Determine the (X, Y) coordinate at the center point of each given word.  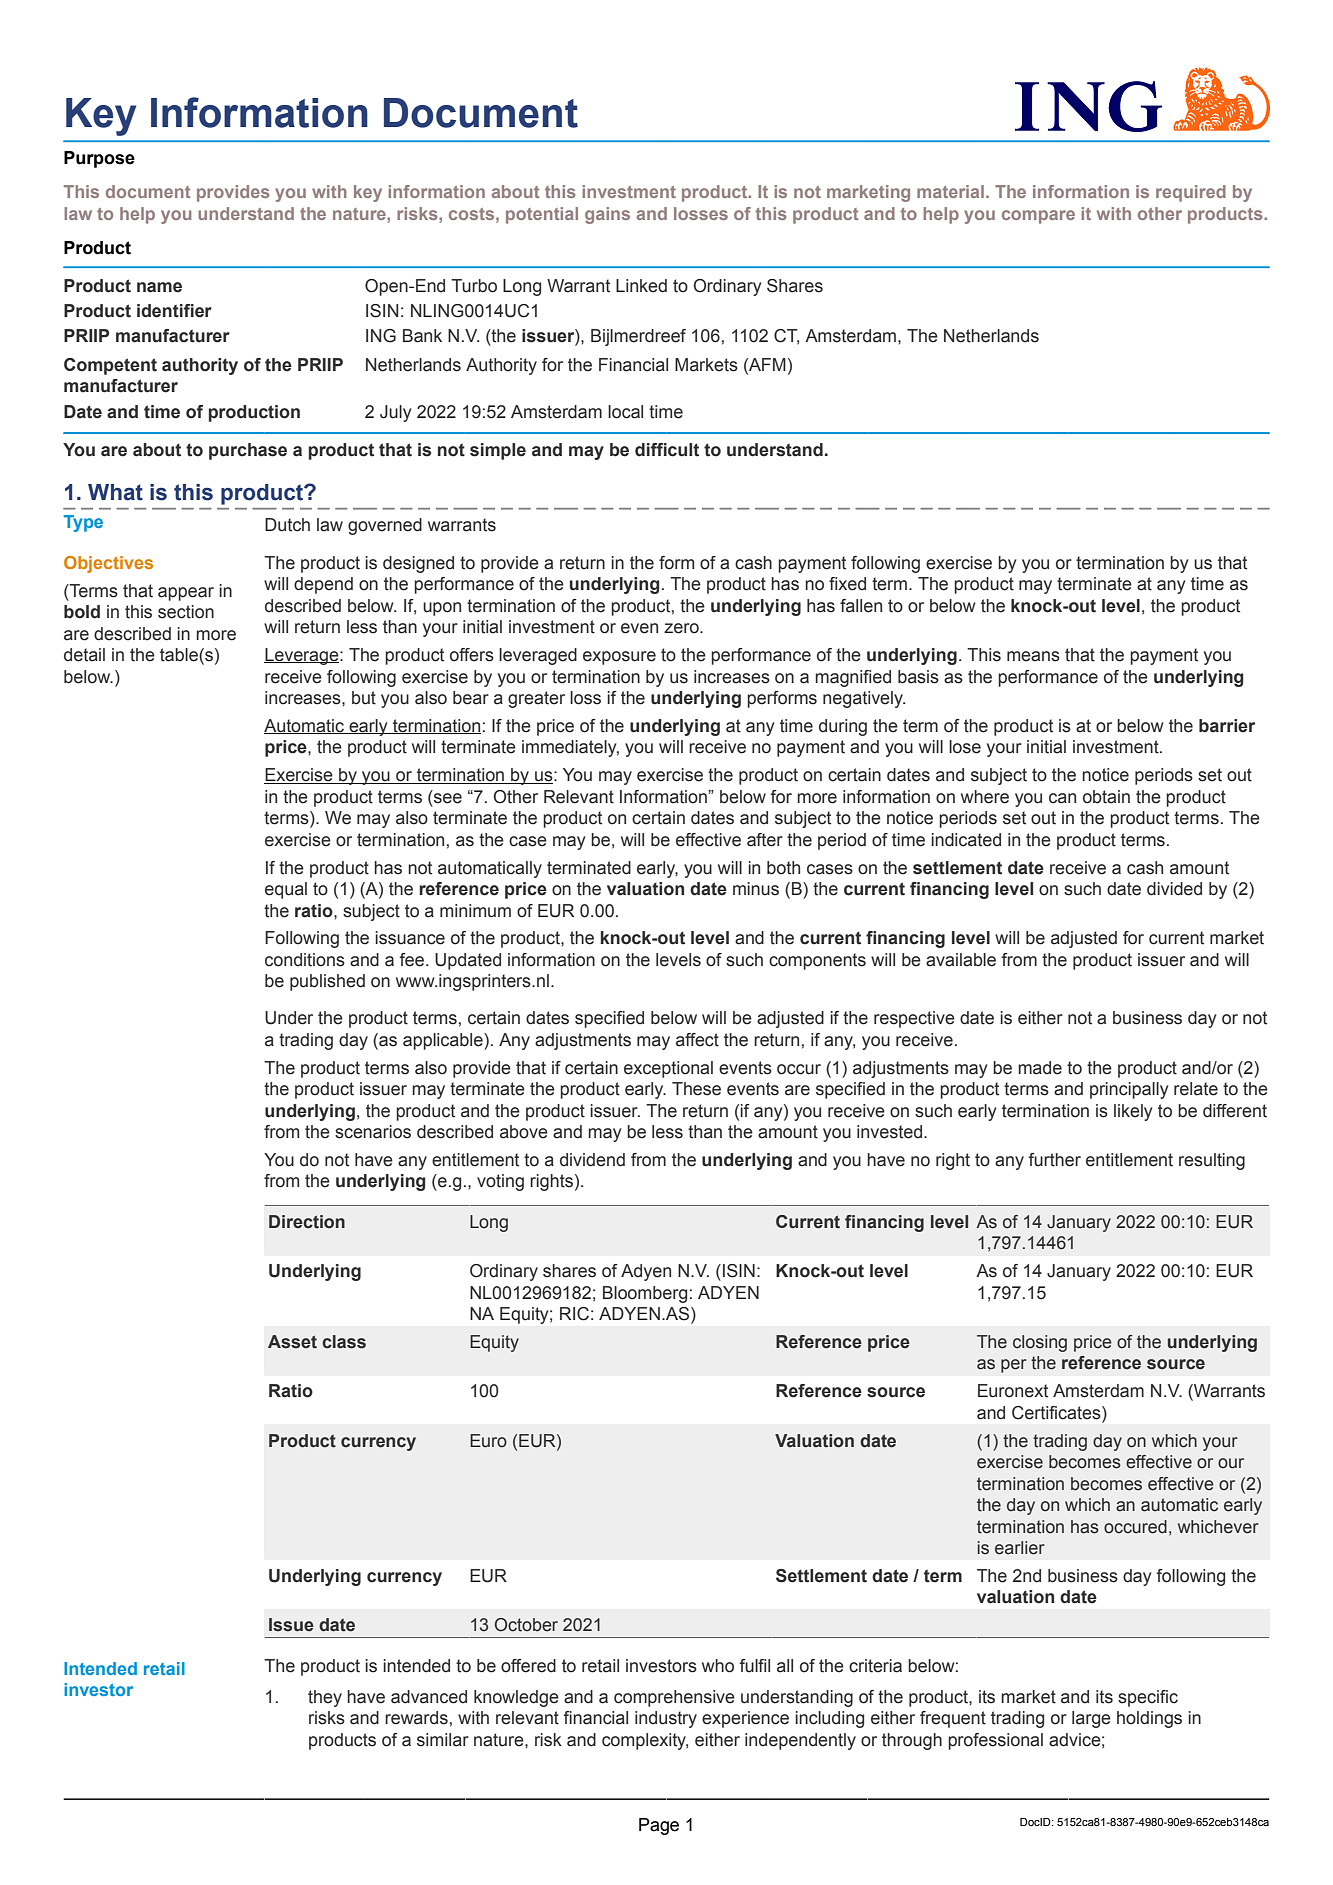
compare (1038, 217)
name (159, 287)
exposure (619, 658)
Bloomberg (645, 1294)
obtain (1106, 797)
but (364, 698)
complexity (645, 1741)
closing (1040, 1343)
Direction (307, 1222)
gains (607, 215)
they (325, 1698)
